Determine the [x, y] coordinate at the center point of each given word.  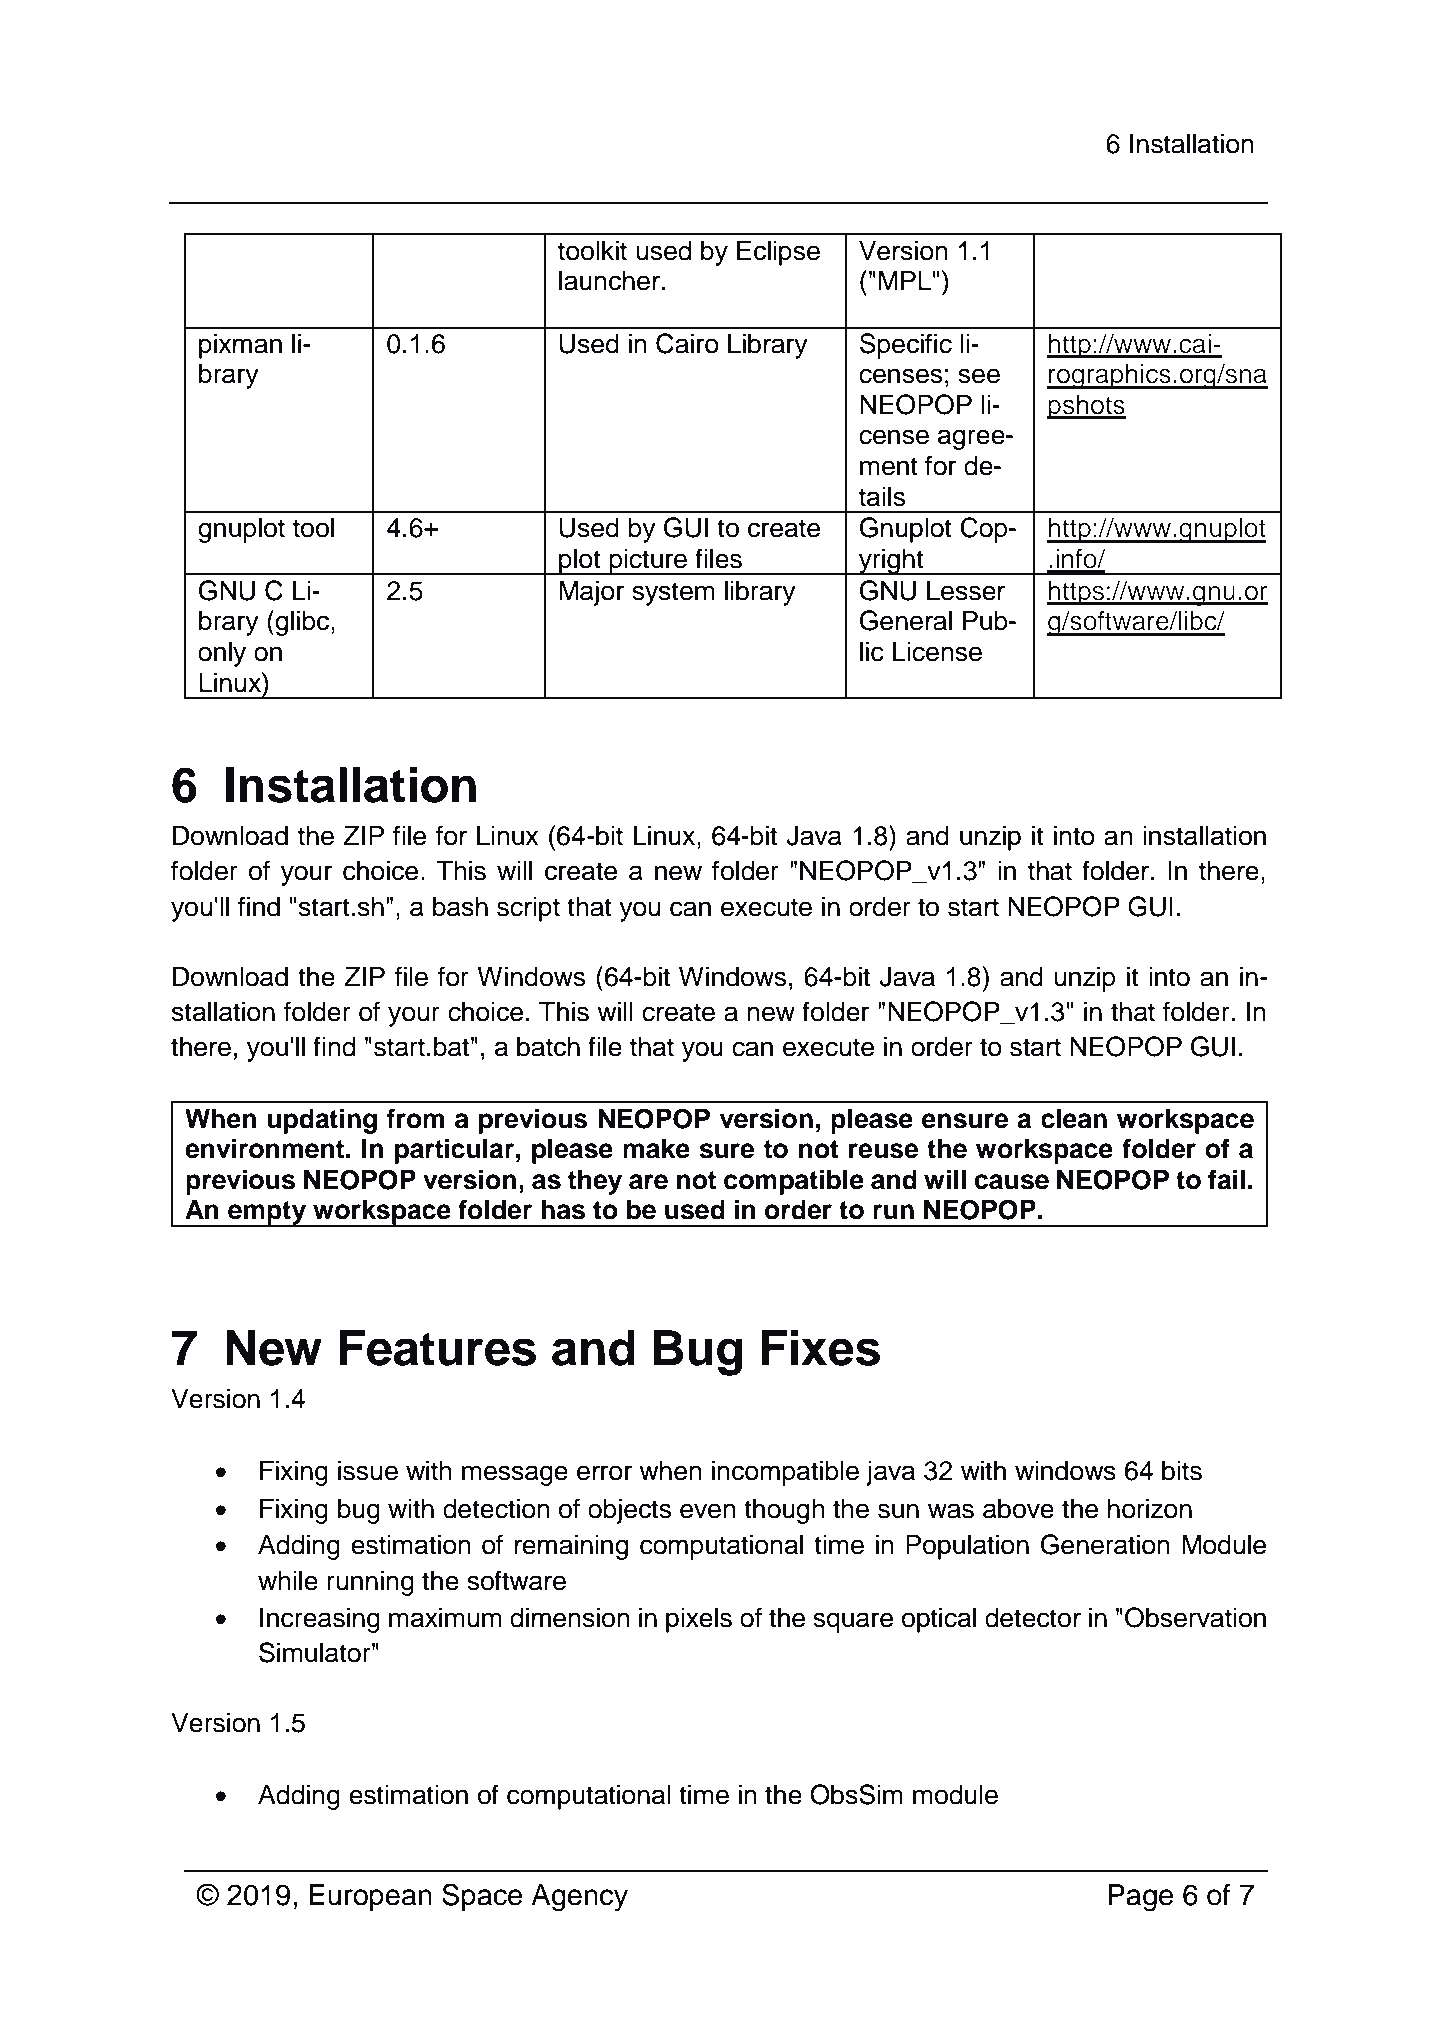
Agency [579, 1898]
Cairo [687, 343]
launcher [609, 281]
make [656, 1149]
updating [322, 1121]
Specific [906, 346]
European [370, 1897]
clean [1074, 1119]
